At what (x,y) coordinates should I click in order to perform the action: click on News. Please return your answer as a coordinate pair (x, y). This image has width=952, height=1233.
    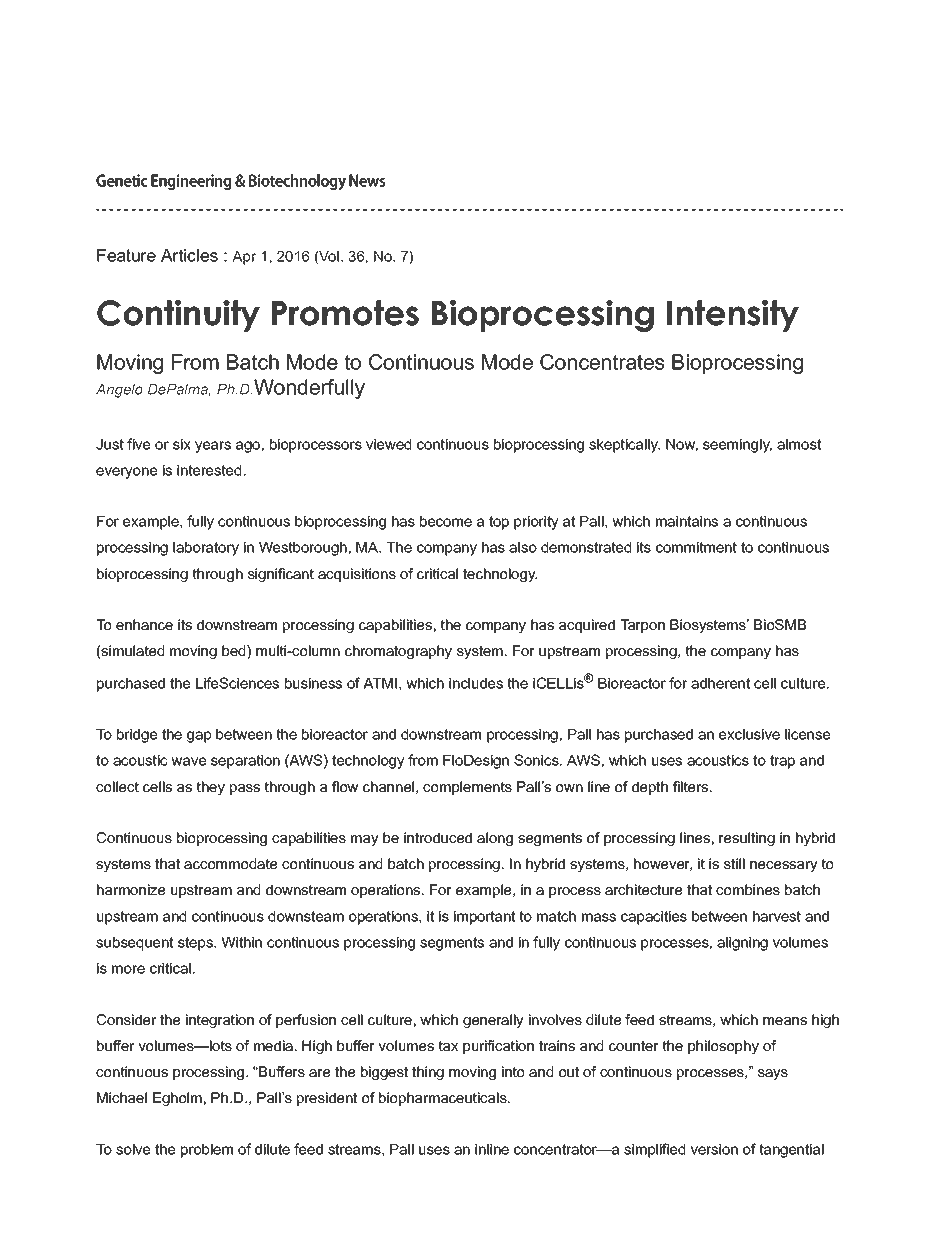
    Looking at the image, I should click on (367, 180).
